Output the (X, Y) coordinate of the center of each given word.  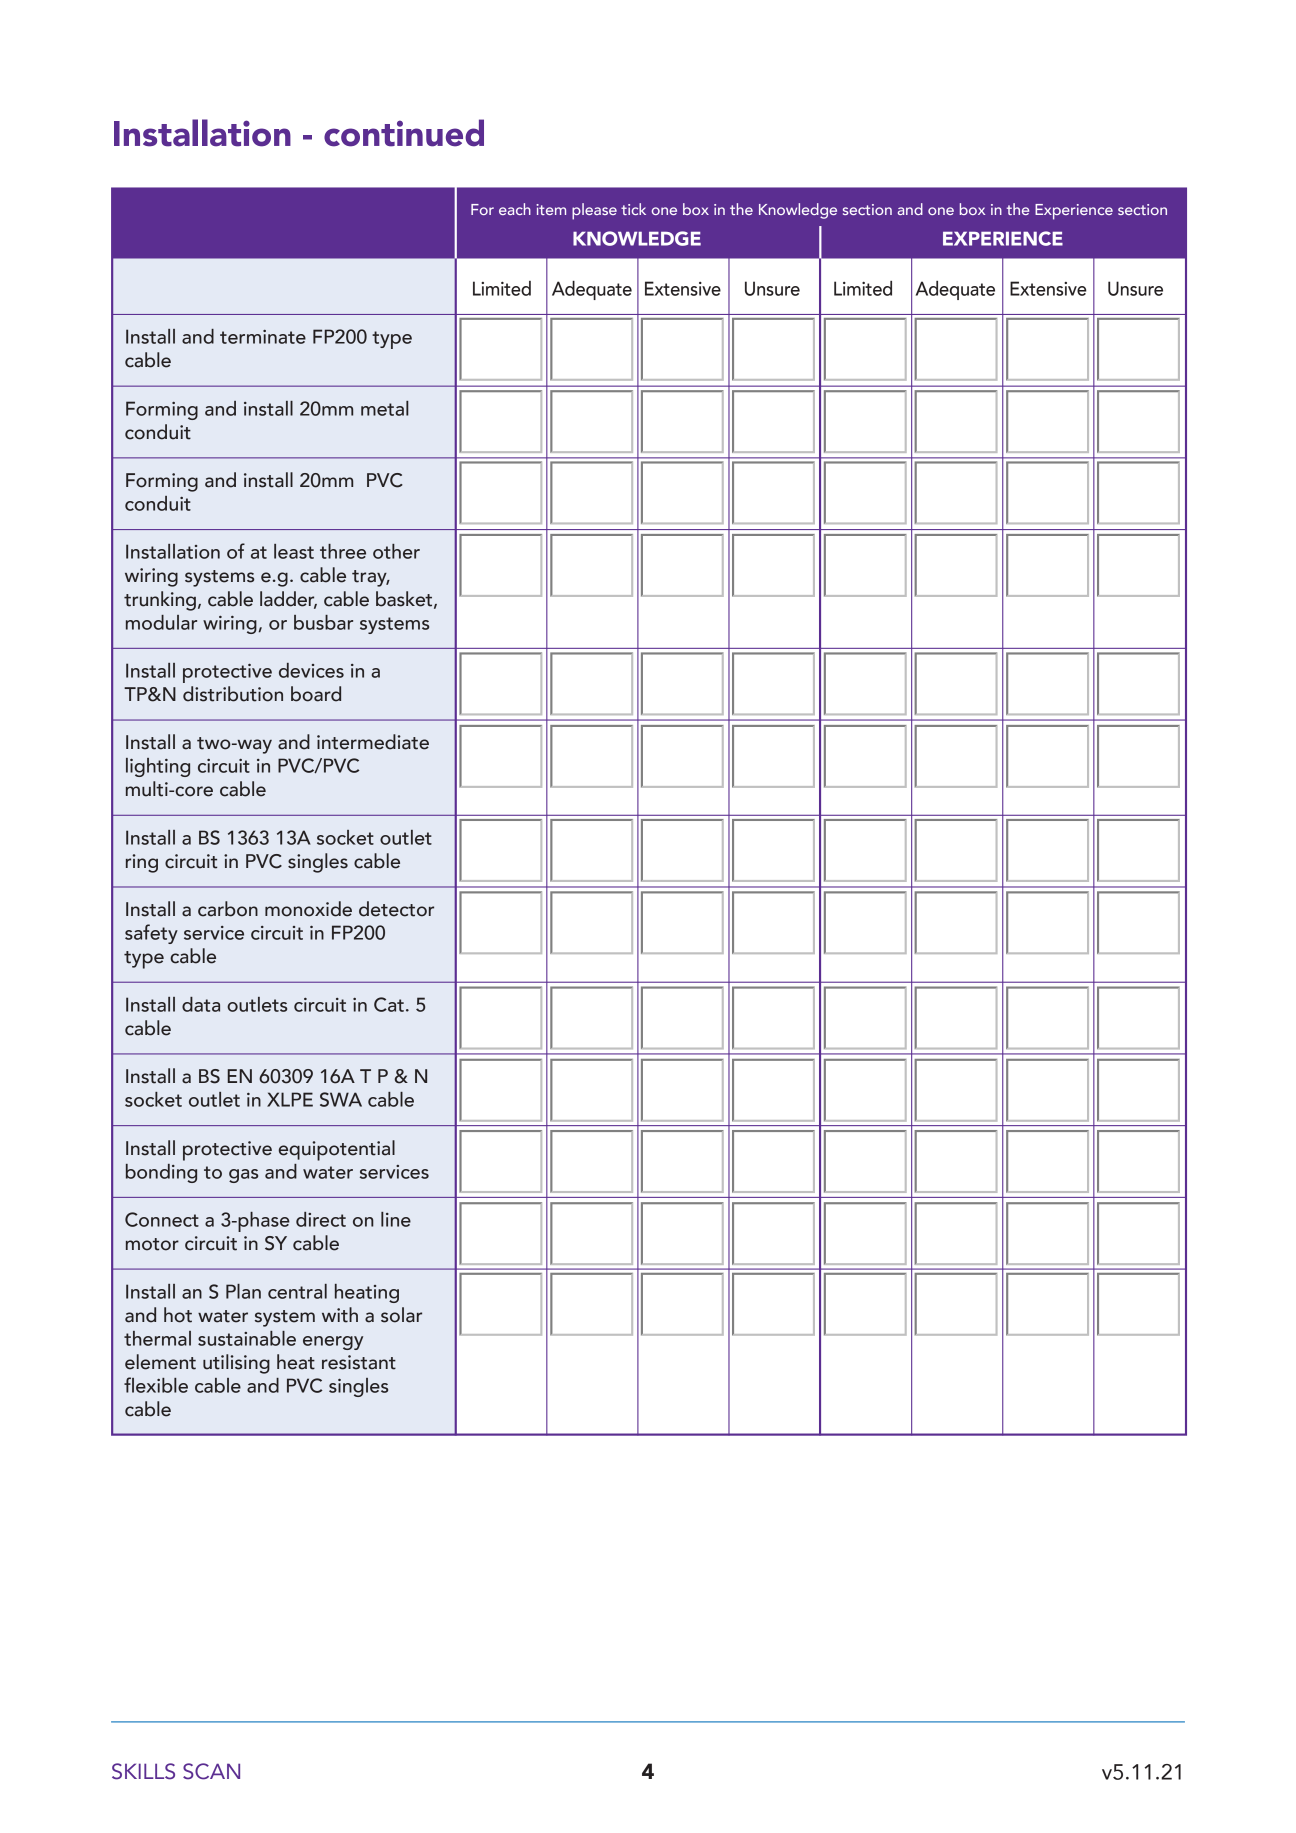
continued (404, 133)
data (201, 1004)
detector (396, 909)
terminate (263, 337)
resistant (359, 1362)
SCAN (211, 1771)
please (594, 211)
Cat (389, 1004)
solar (401, 1315)
